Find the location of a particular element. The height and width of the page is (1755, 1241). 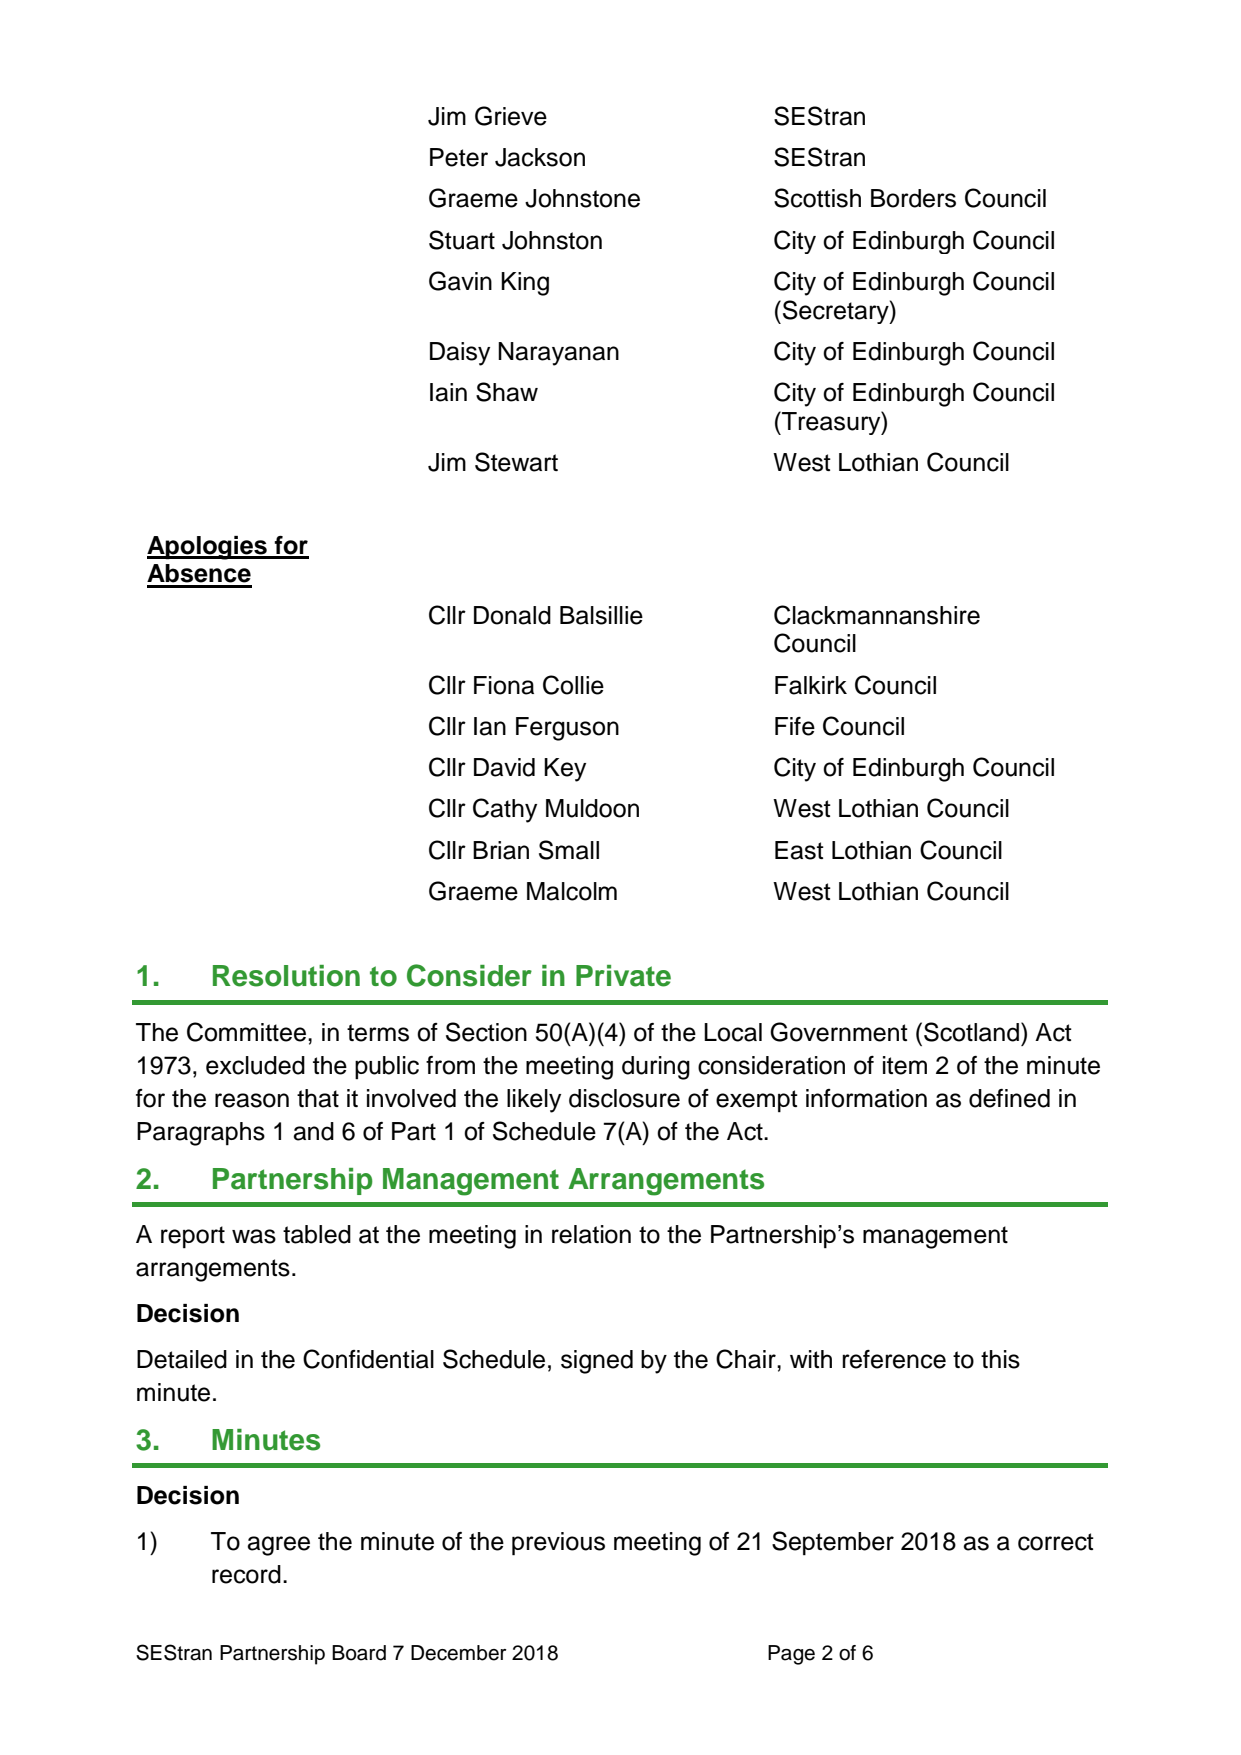

record is located at coordinates (246, 1574).
